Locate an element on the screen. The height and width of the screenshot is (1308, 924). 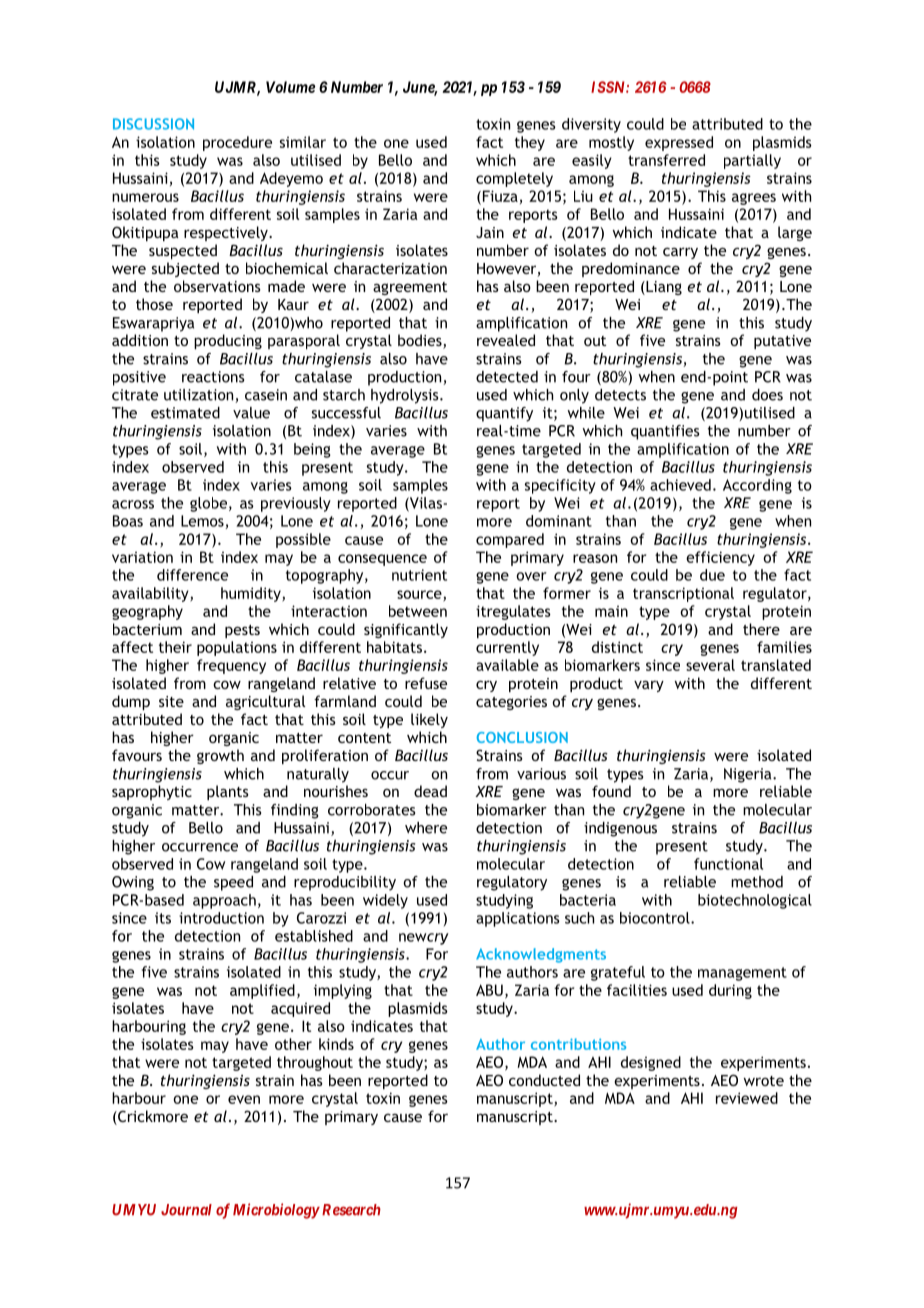
achieved is located at coordinates (680, 485).
